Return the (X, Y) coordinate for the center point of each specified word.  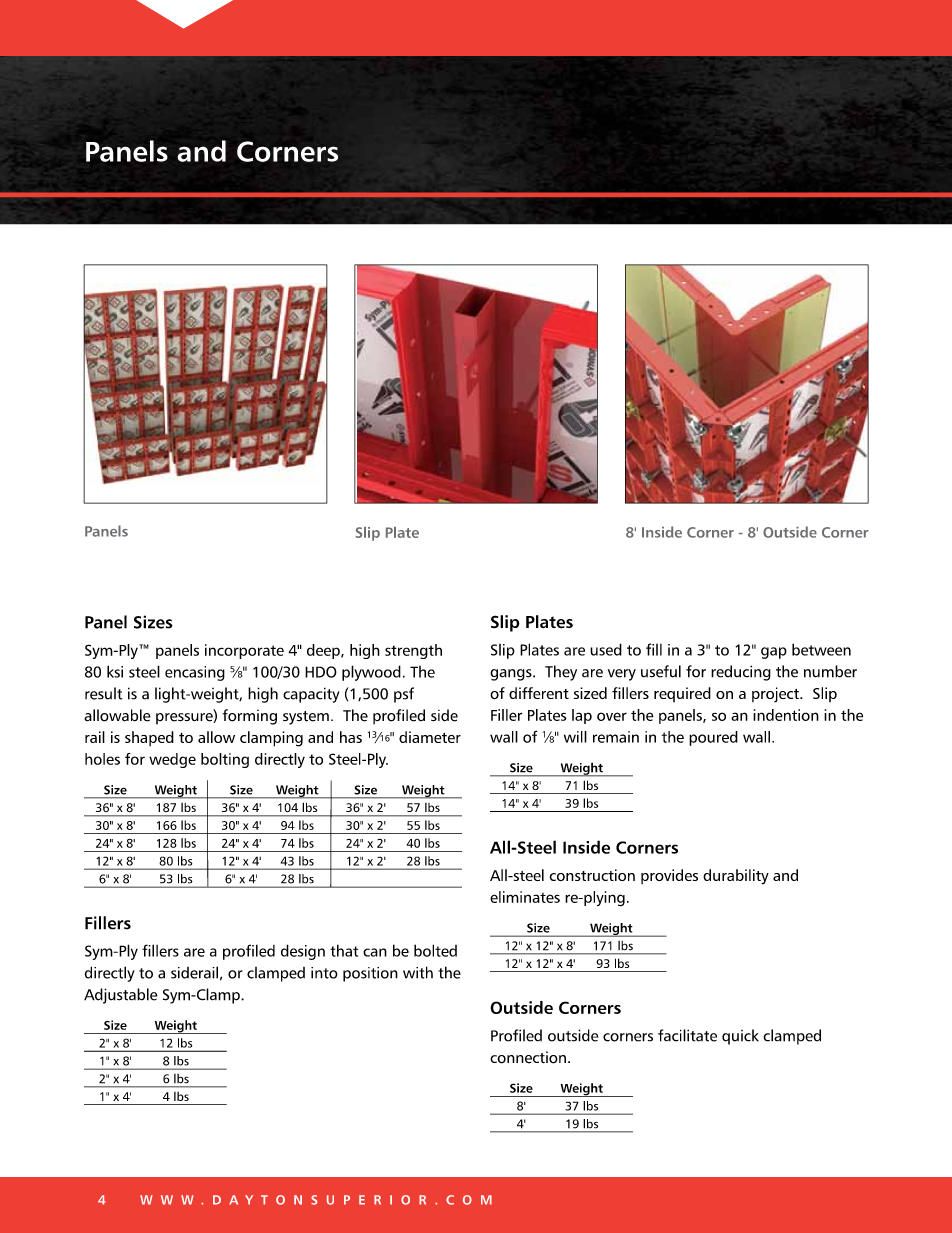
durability (736, 877)
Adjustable (121, 996)
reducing (741, 673)
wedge (172, 760)
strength (413, 651)
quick (740, 1037)
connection (528, 1057)
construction (592, 875)
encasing (195, 673)
